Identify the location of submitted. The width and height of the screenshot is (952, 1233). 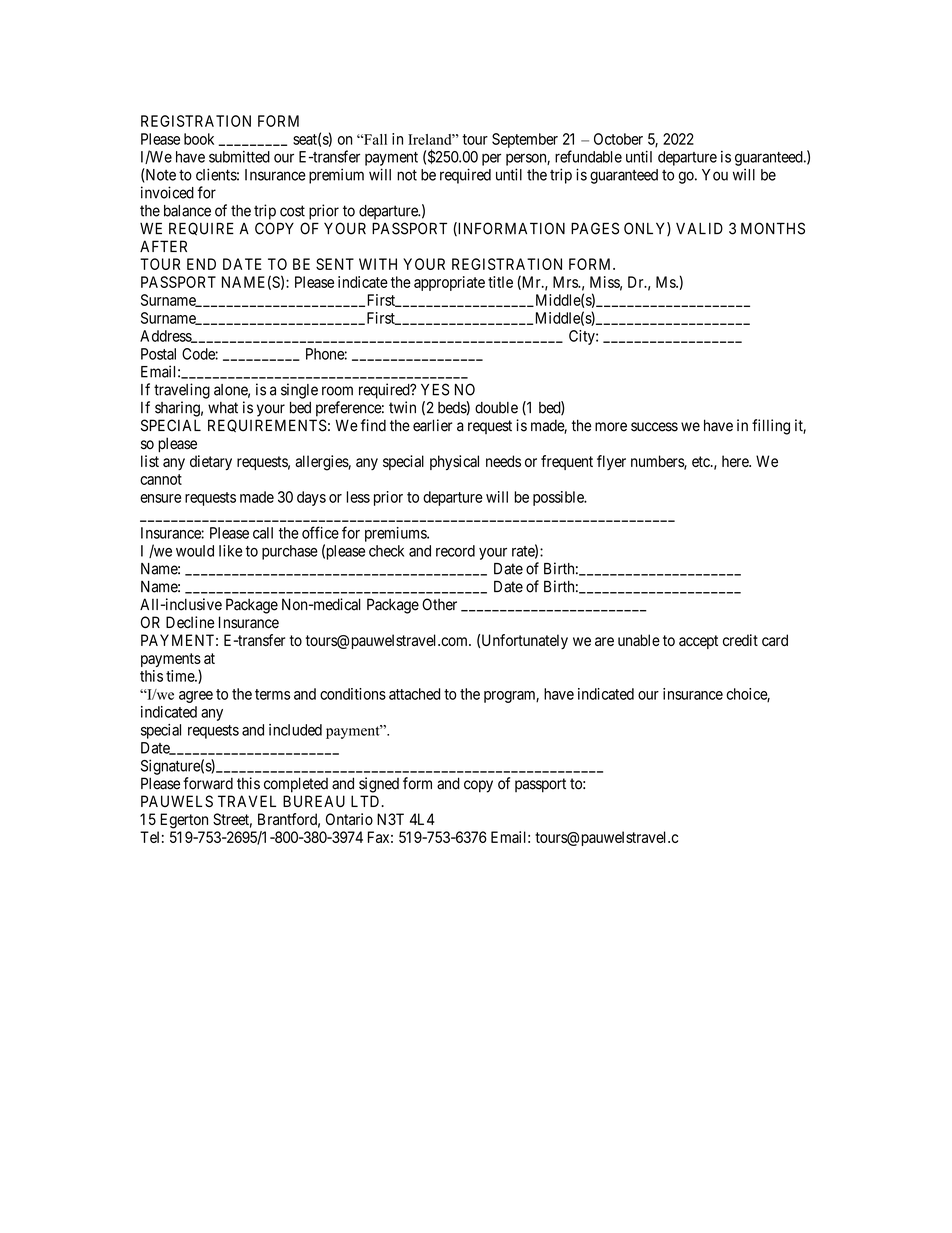
(239, 157).
